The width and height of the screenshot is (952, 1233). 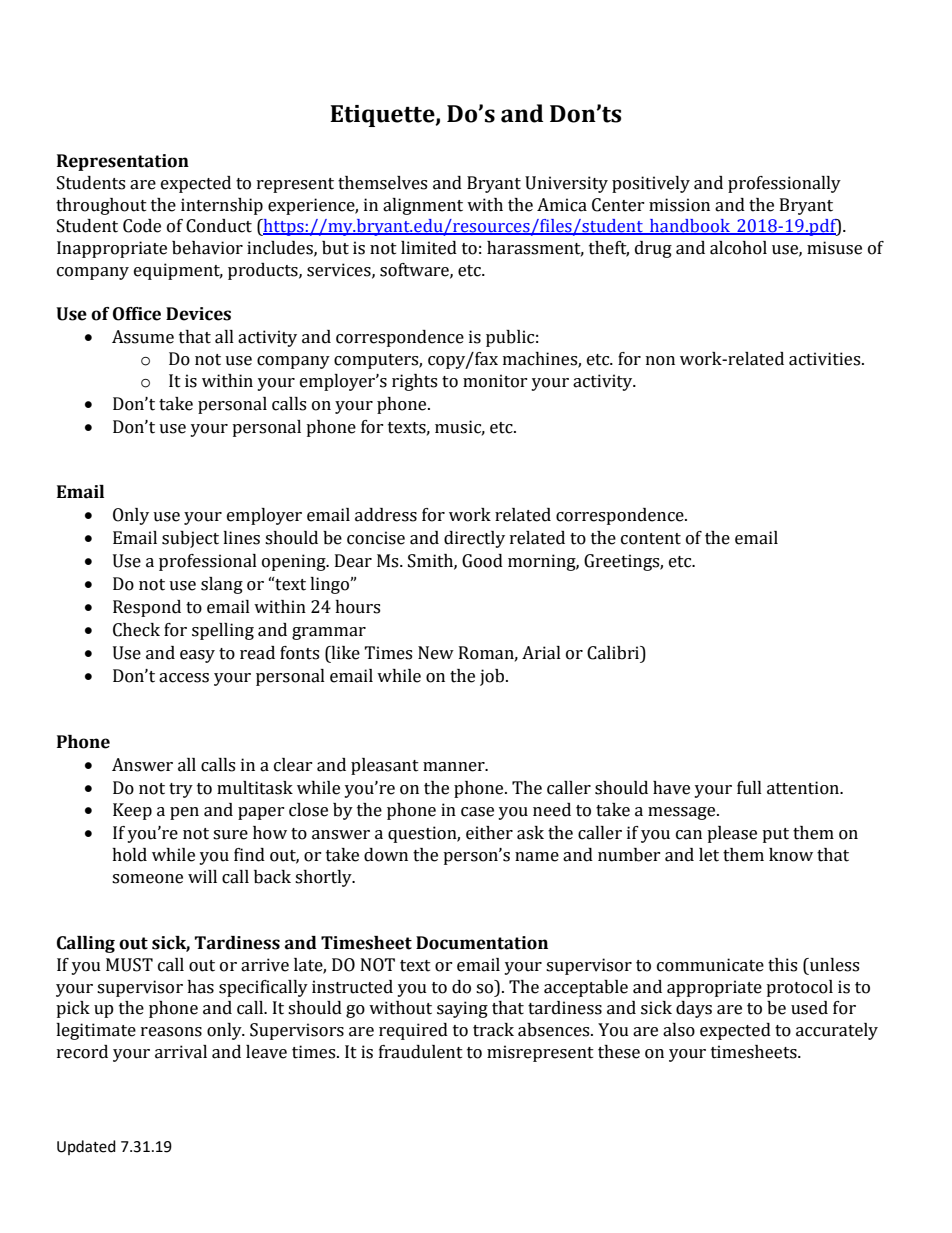 I want to click on directly, so click(x=474, y=539).
